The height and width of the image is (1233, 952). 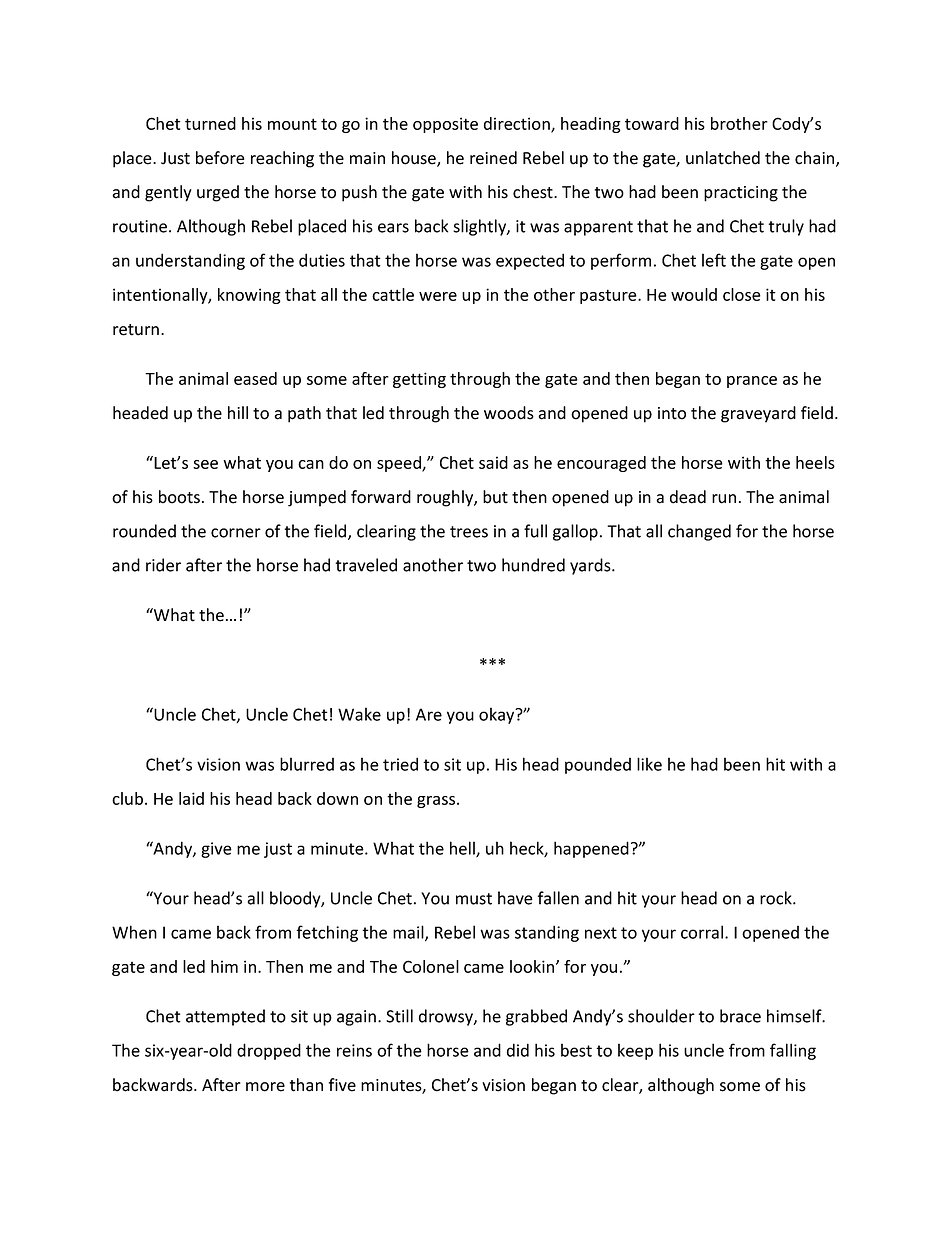 I want to click on before, so click(x=220, y=158).
